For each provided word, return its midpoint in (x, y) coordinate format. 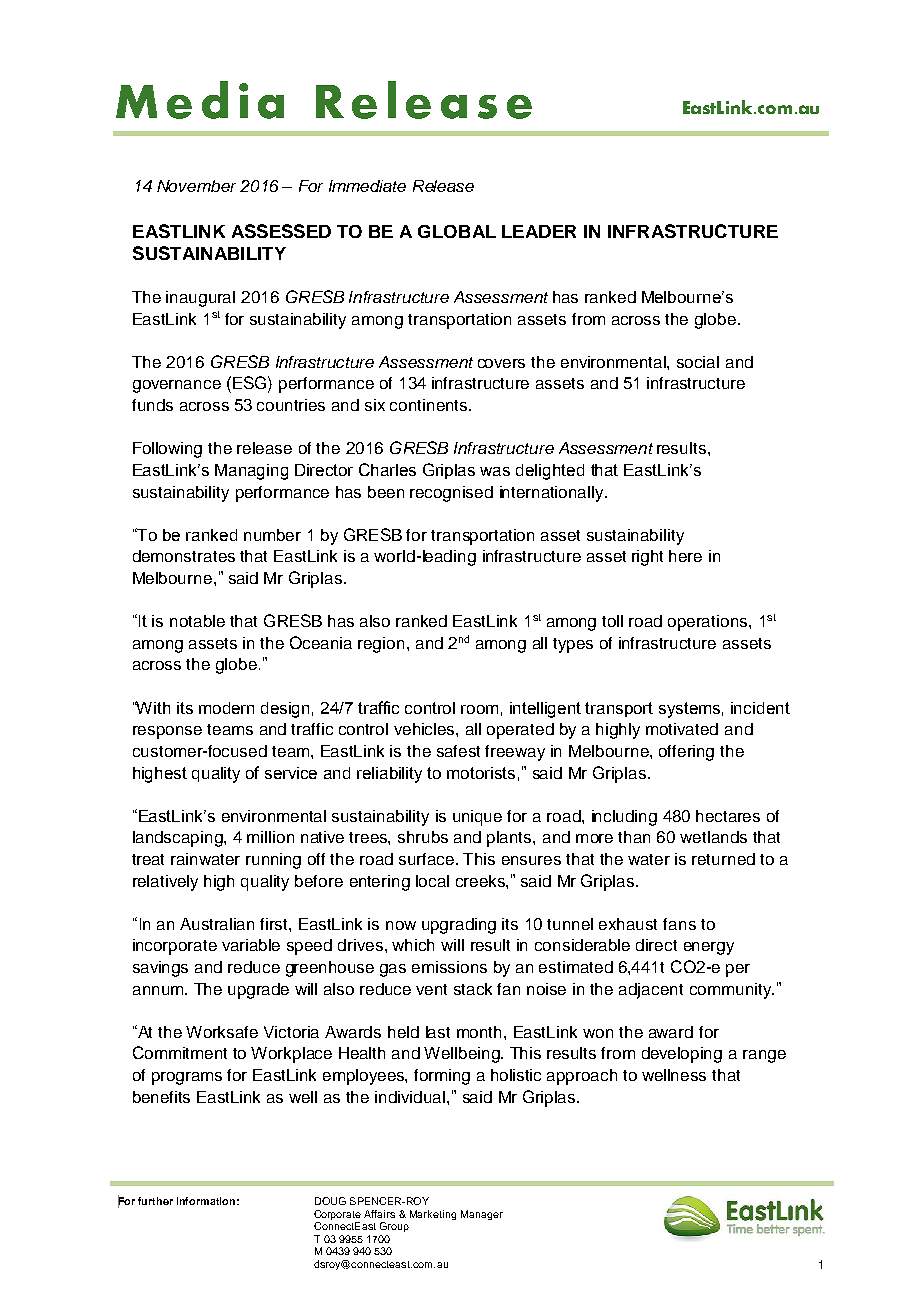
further (155, 1201)
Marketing (433, 1215)
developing (682, 1055)
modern (226, 708)
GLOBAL (457, 231)
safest (458, 751)
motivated (682, 729)
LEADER (539, 231)
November (196, 186)
